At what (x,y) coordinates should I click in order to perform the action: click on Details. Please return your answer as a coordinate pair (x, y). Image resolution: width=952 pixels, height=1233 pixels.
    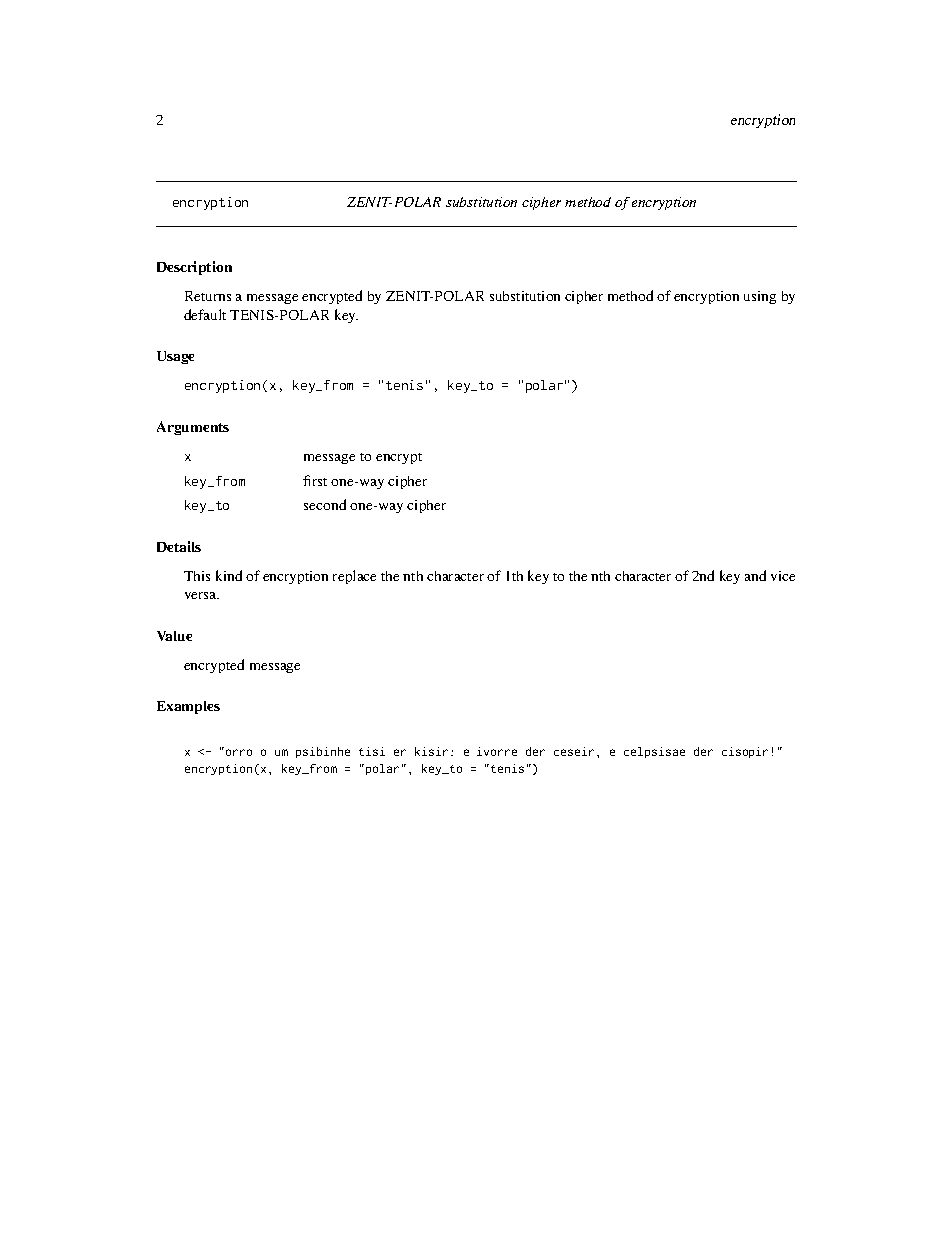
    Looking at the image, I should click on (179, 546).
